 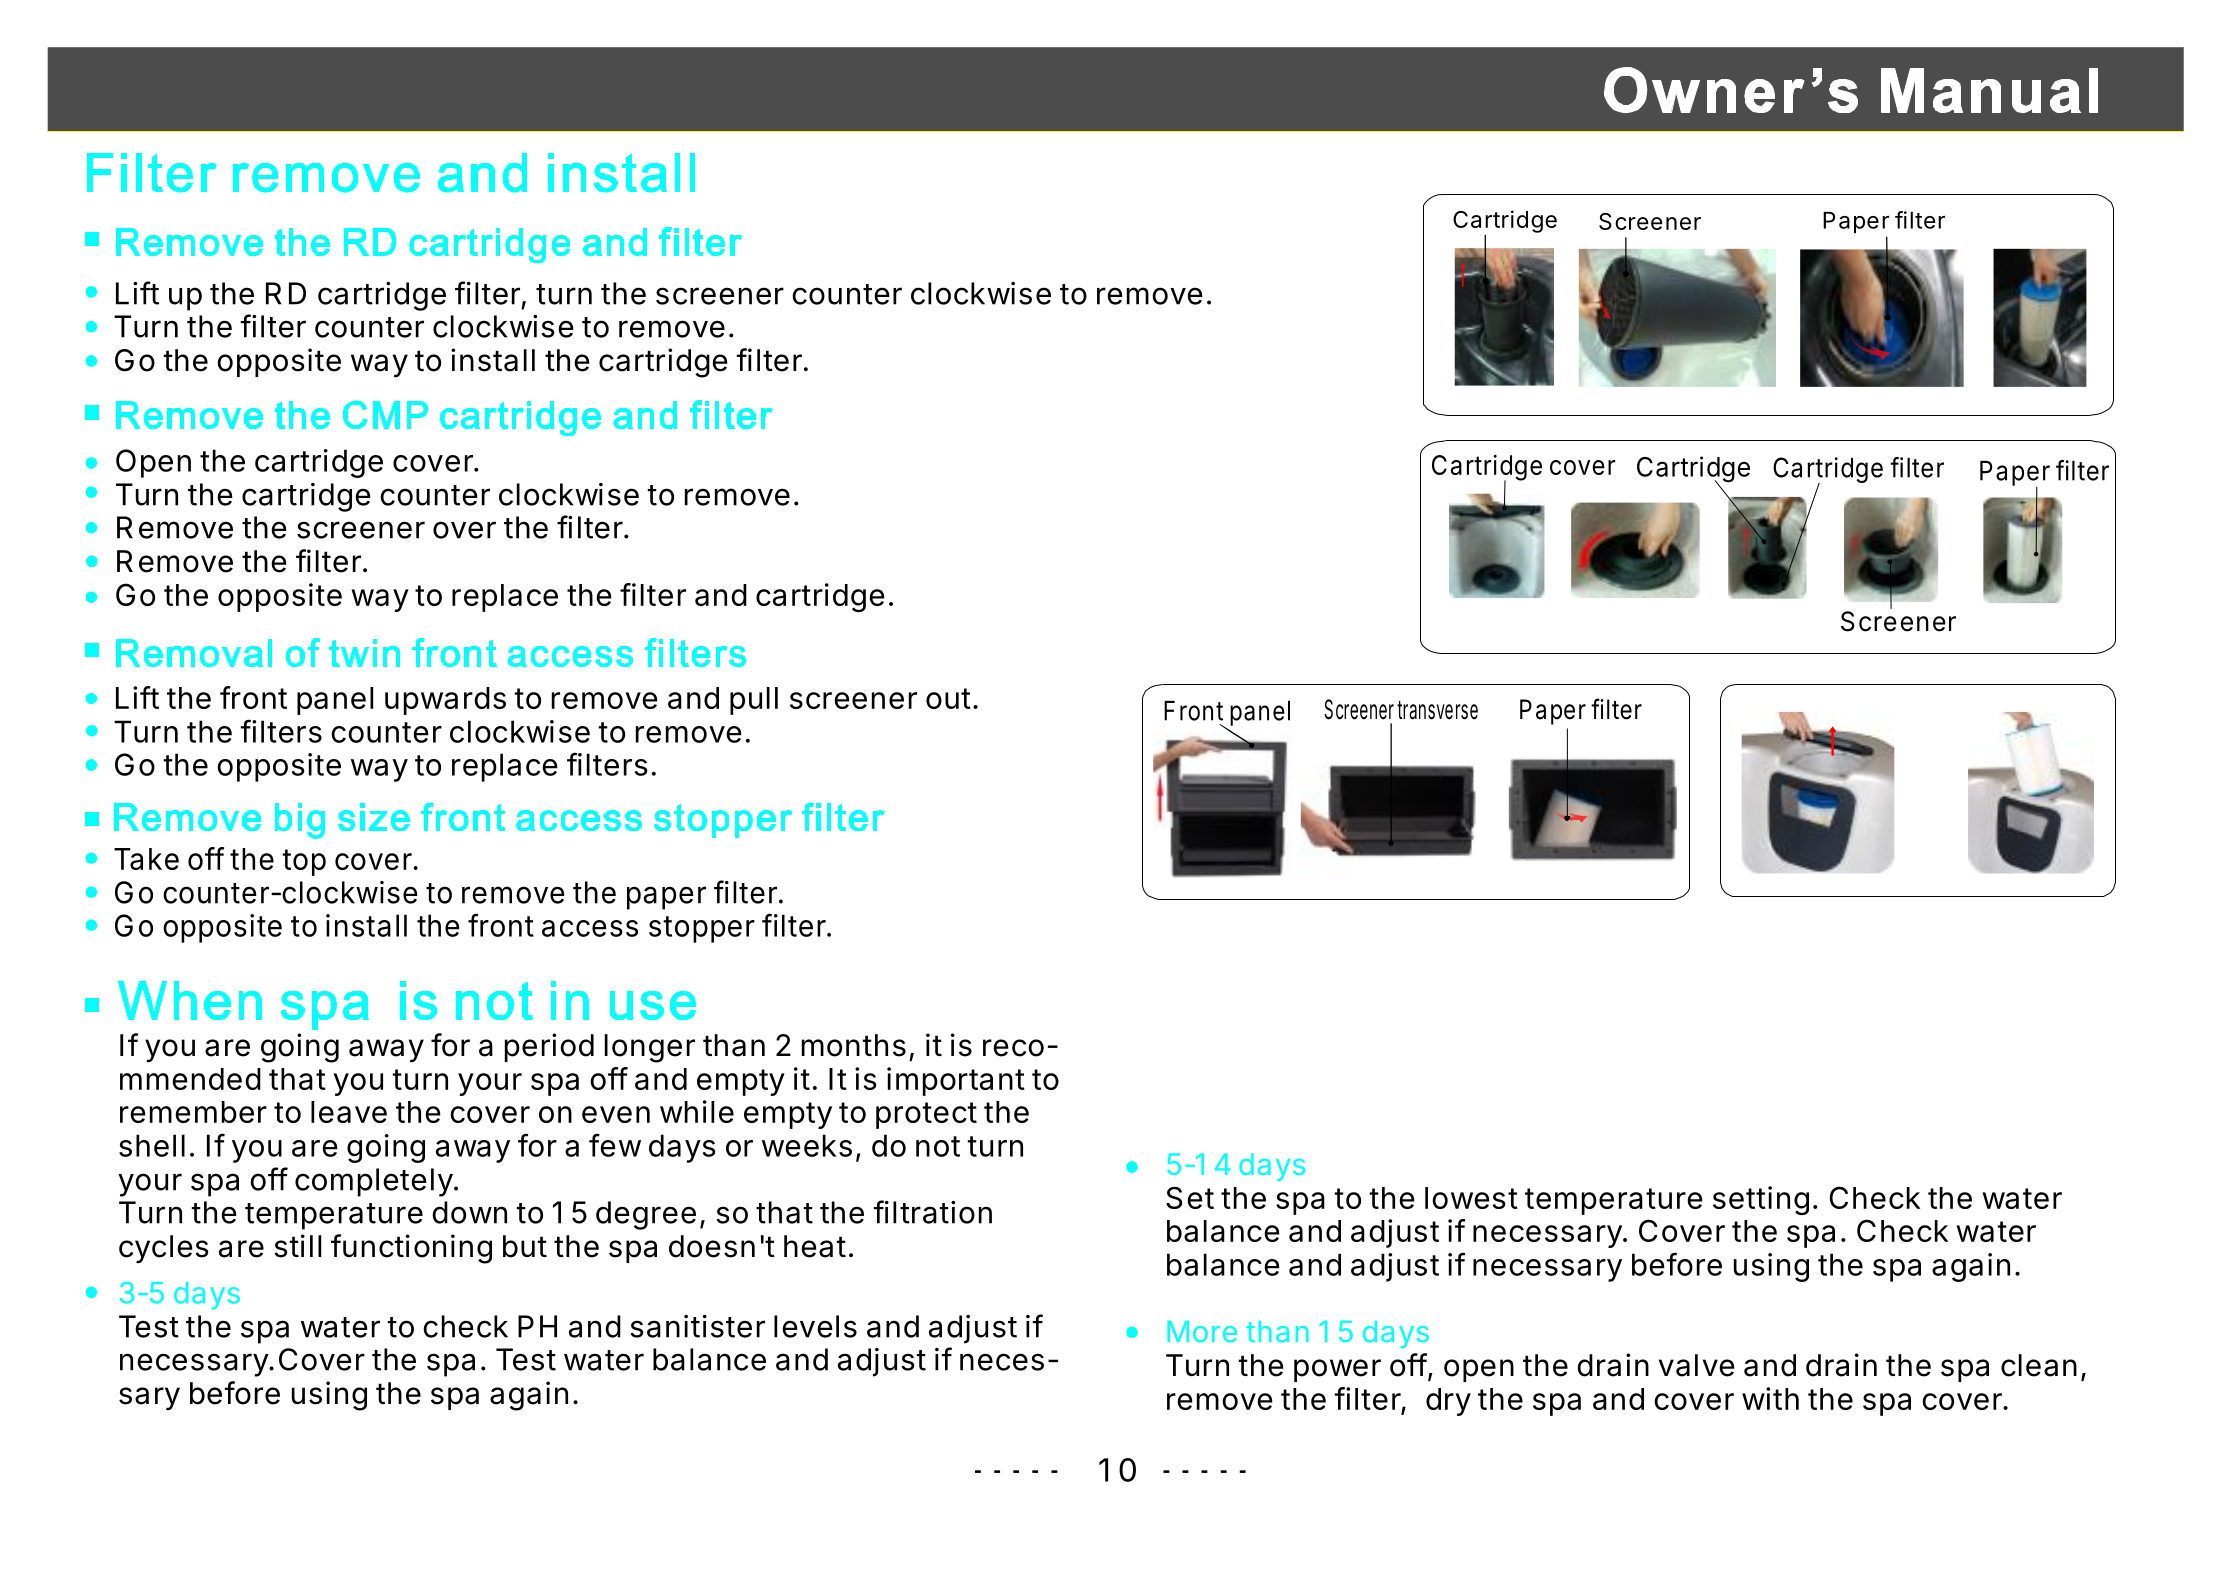 I want to click on transverse, so click(x=1437, y=710).
